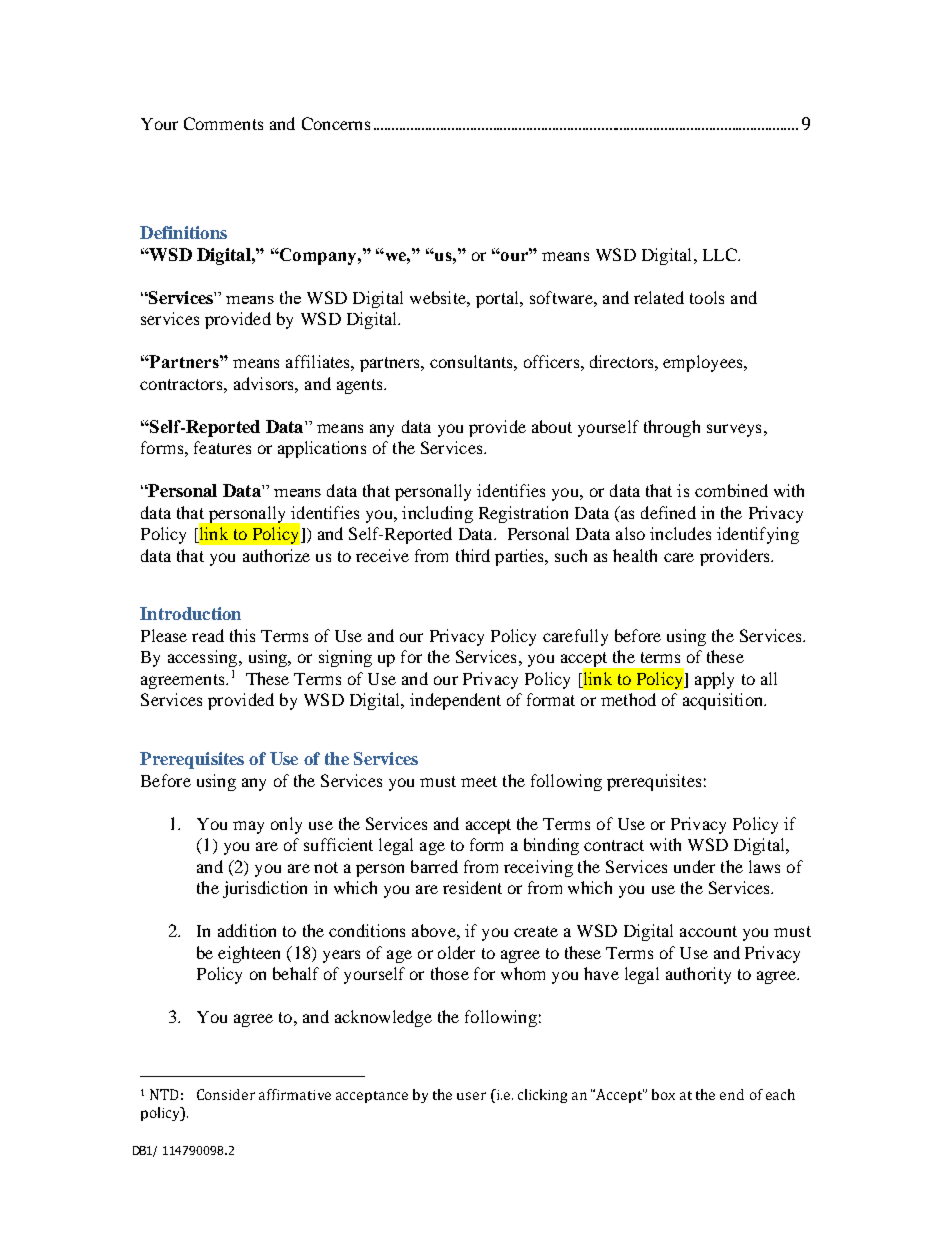 The width and height of the document is (952, 1233). What do you see at coordinates (473, 555) in the document?
I see `third` at bounding box center [473, 555].
